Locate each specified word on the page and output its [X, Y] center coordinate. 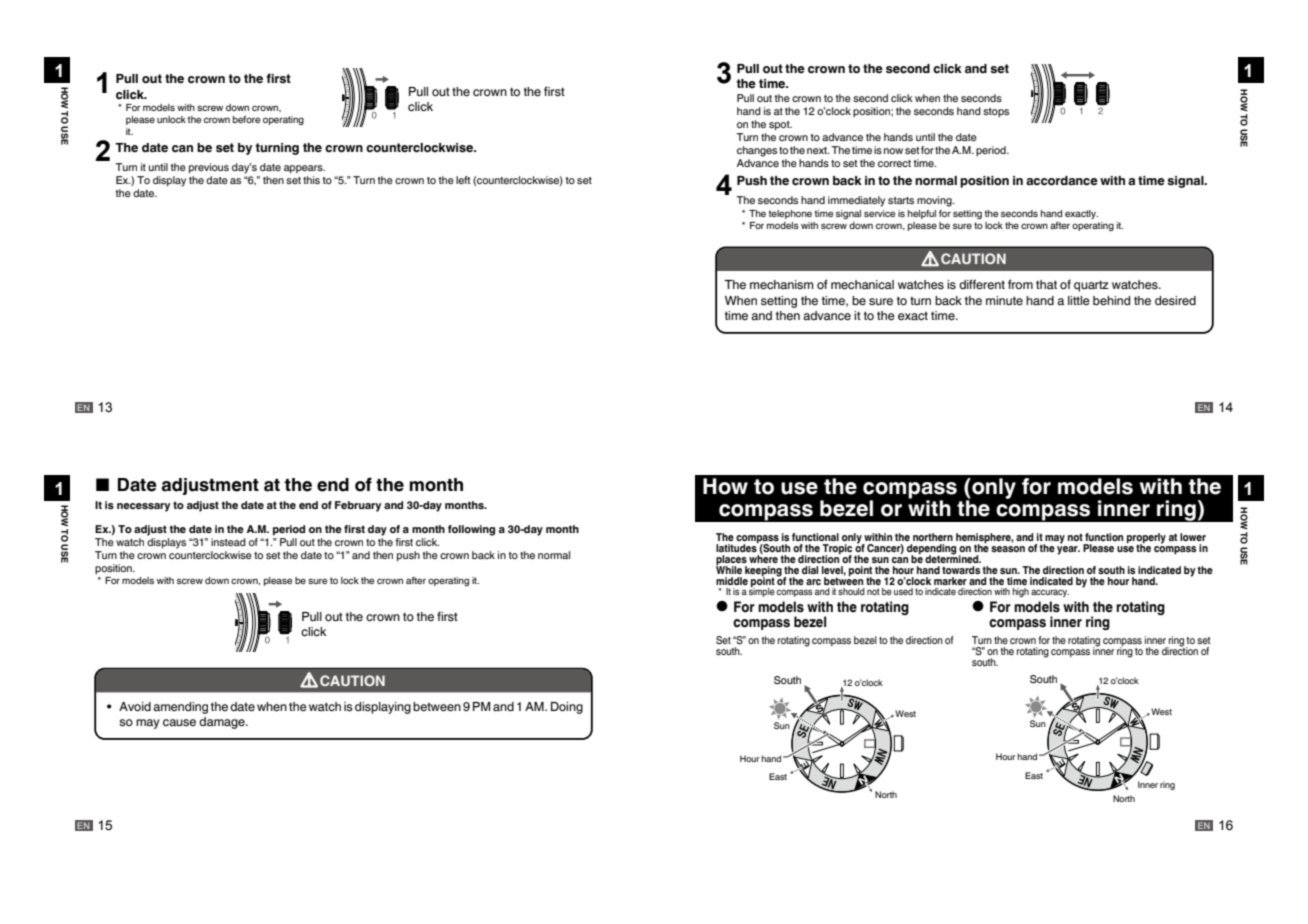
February [358, 506]
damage [223, 723]
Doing [567, 708]
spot [780, 125]
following [471, 530]
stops [996, 112]
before [246, 119]
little [1079, 300]
